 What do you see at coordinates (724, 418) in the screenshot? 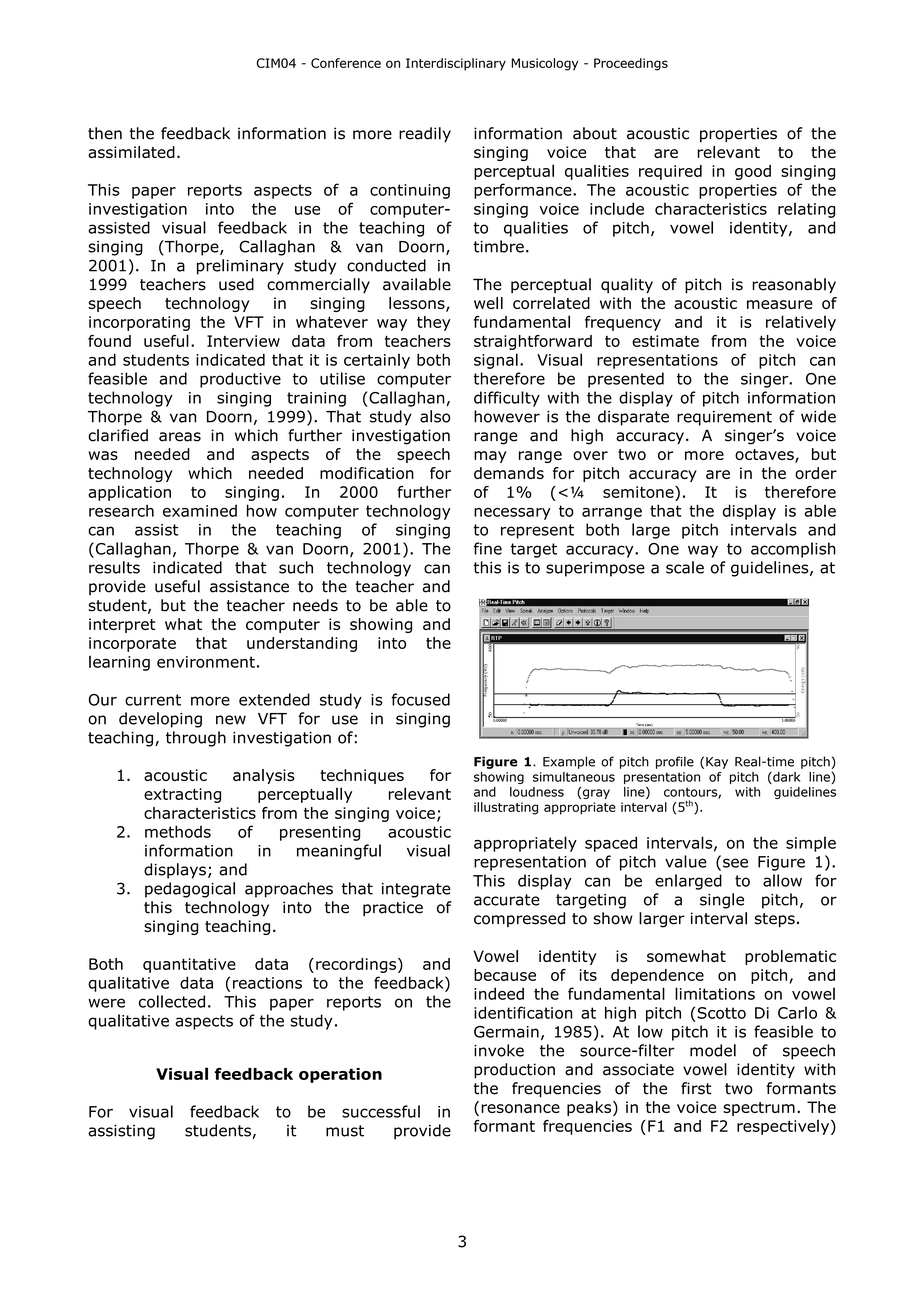
I see `requirement` at bounding box center [724, 418].
